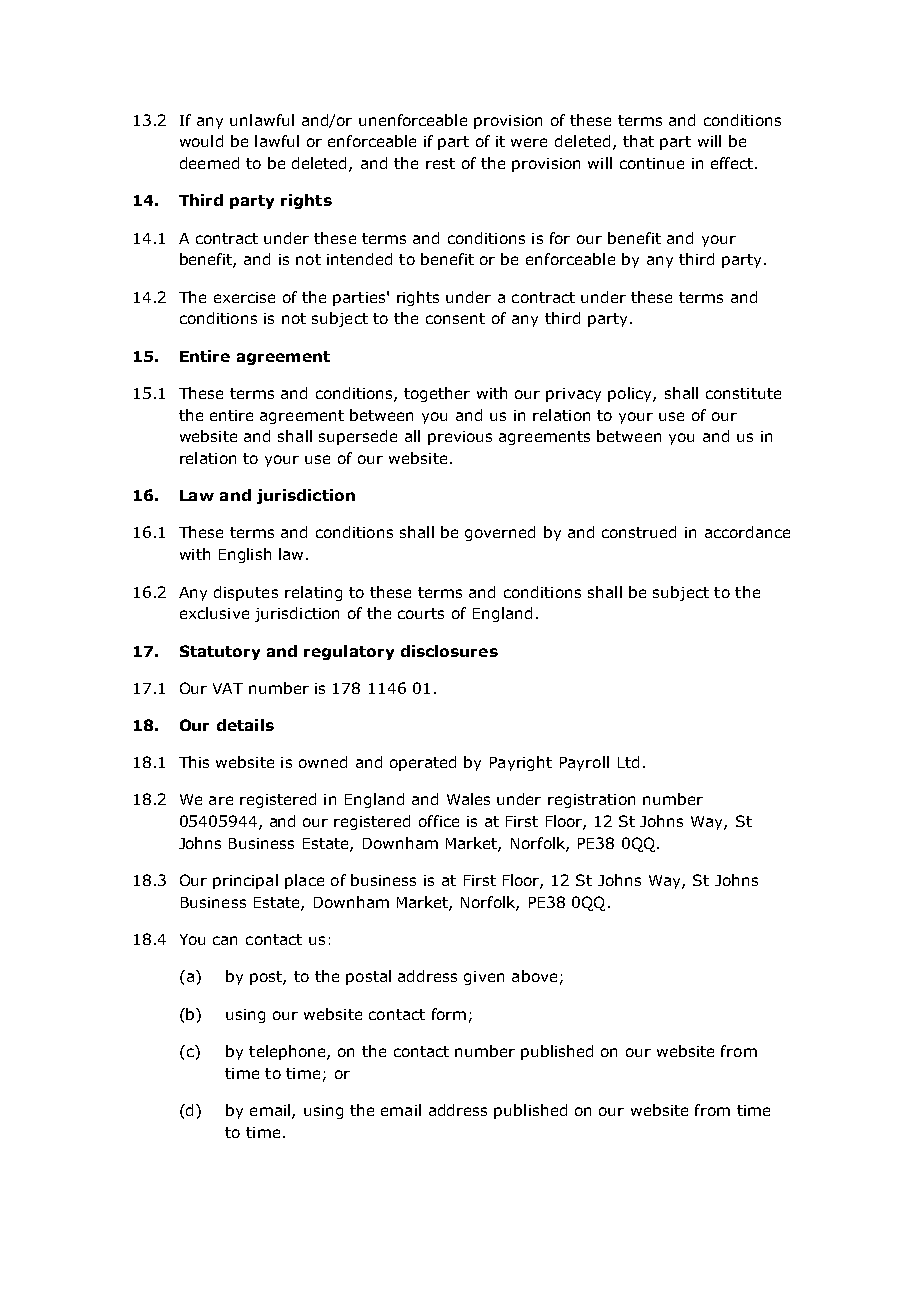 The image size is (924, 1308). I want to click on courts, so click(421, 613).
